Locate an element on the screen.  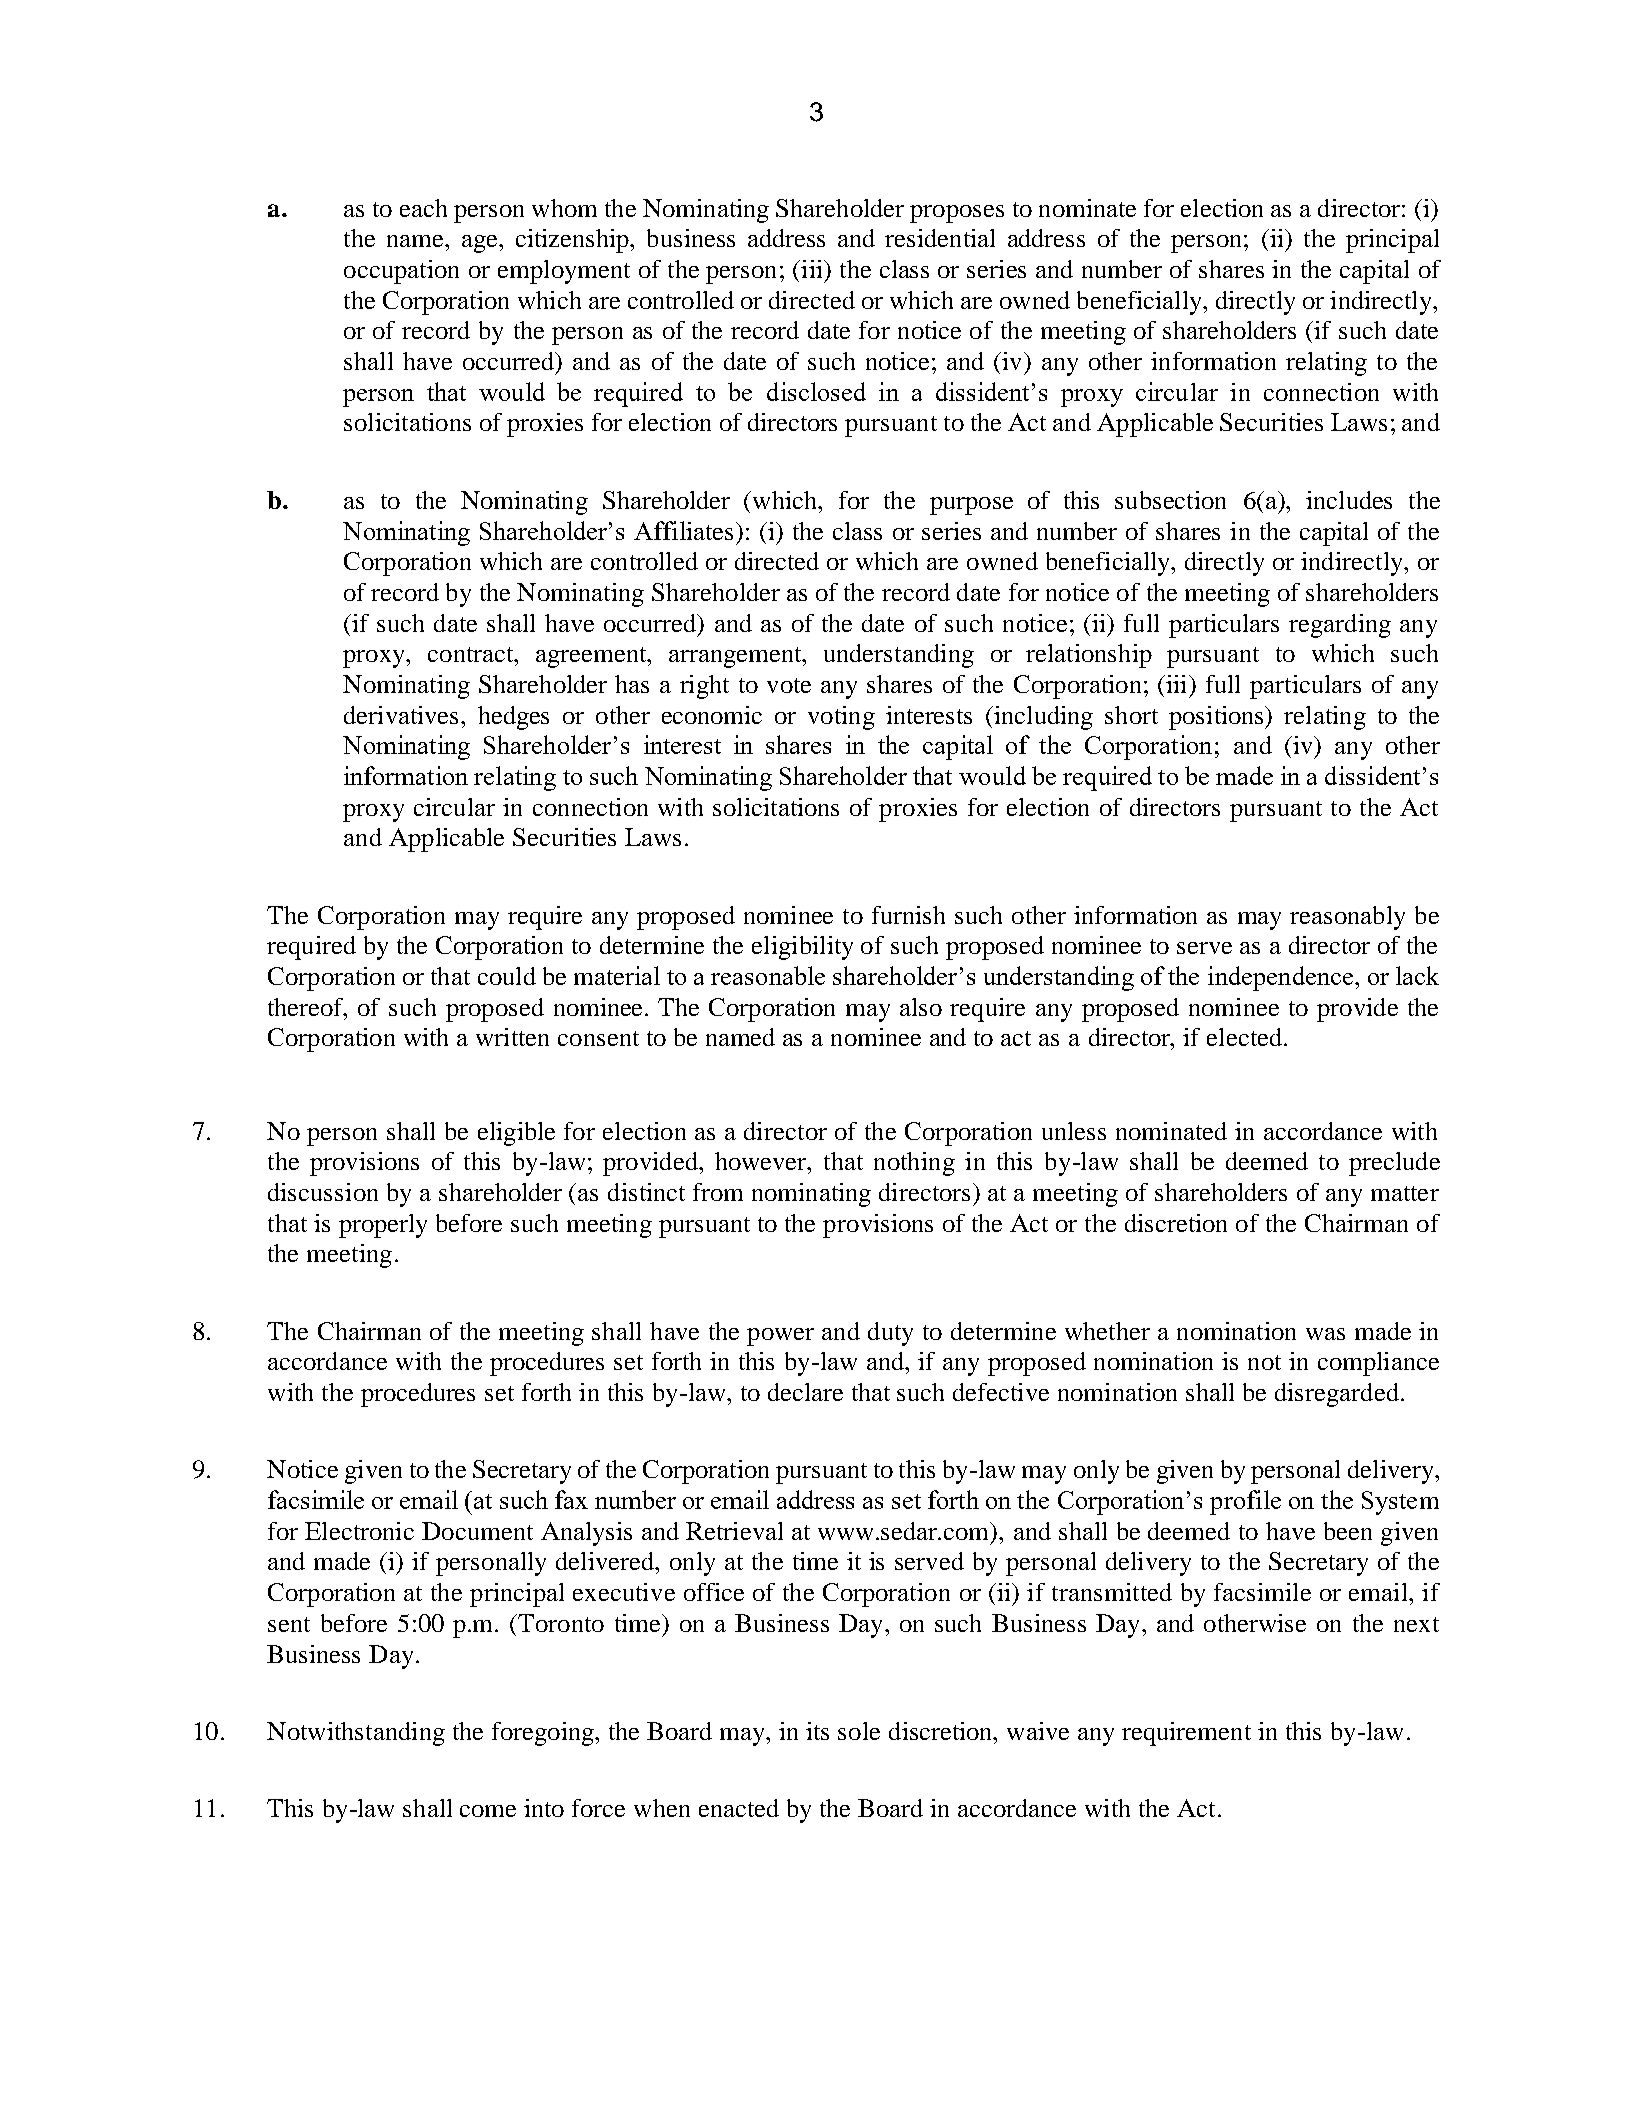
age is located at coordinates (481, 244).
